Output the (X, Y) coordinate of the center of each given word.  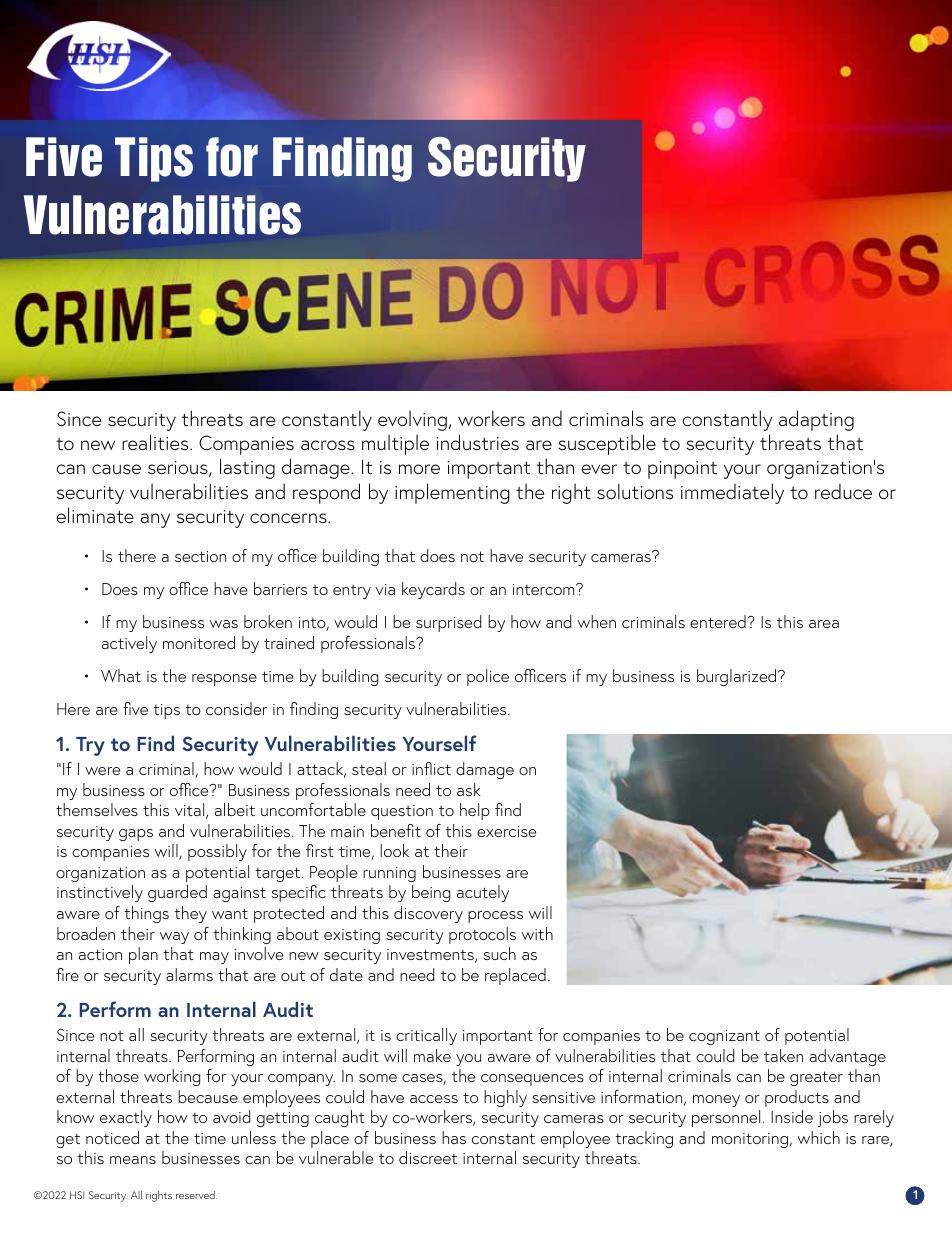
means (133, 1160)
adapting (816, 420)
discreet (428, 1157)
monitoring (751, 1140)
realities (156, 442)
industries (478, 442)
